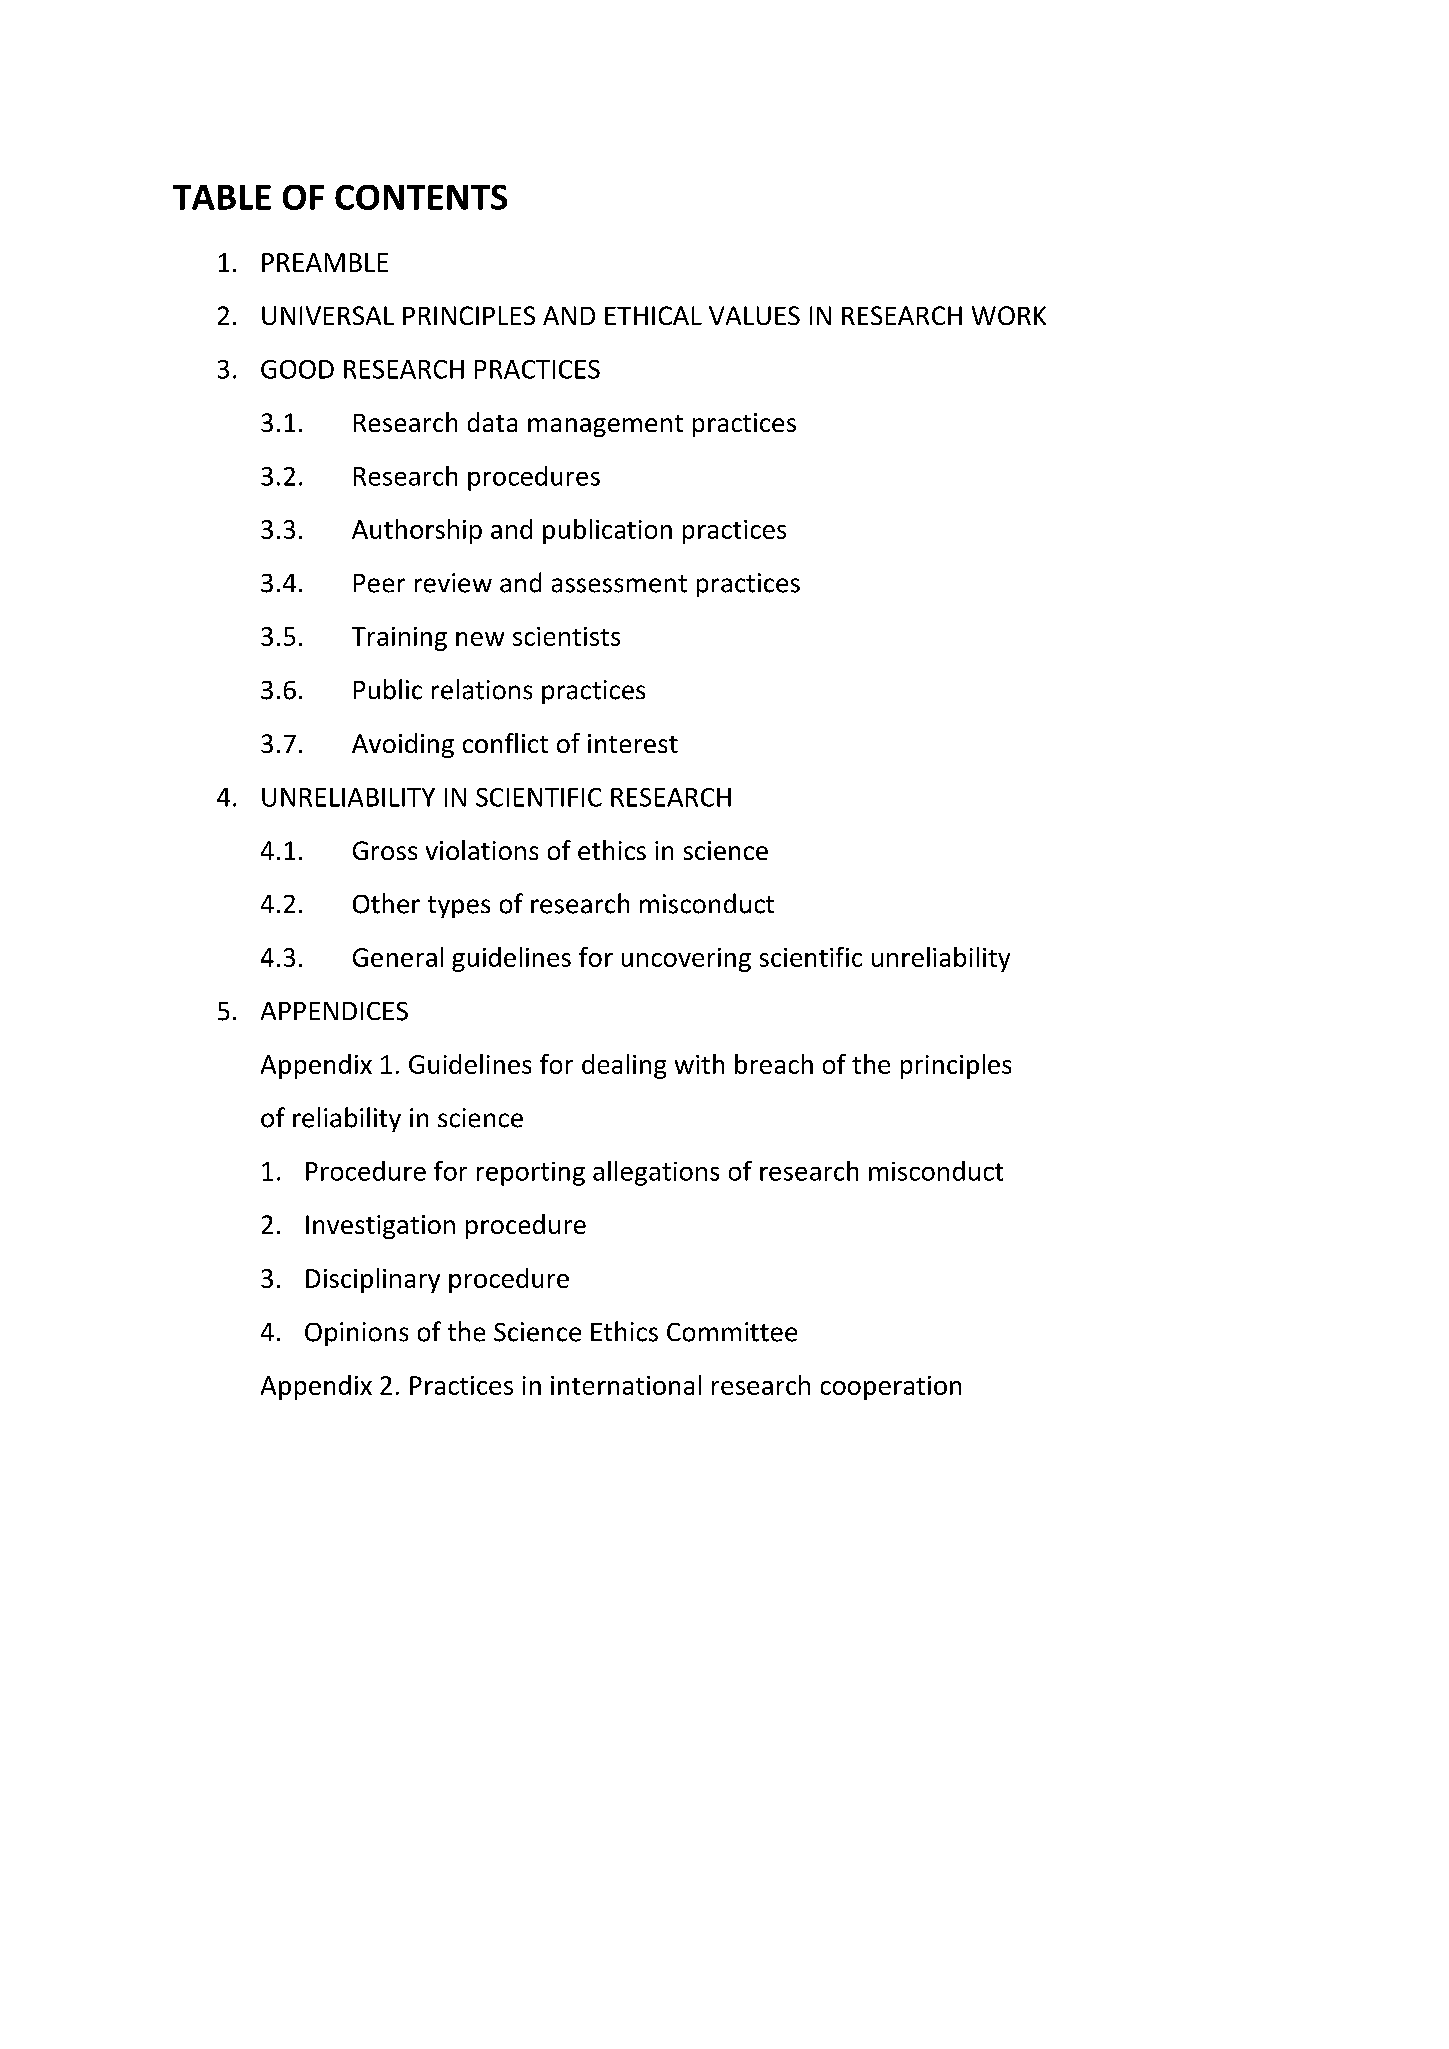 The height and width of the screenshot is (2049, 1449). I want to click on Opinions, so click(356, 1334).
